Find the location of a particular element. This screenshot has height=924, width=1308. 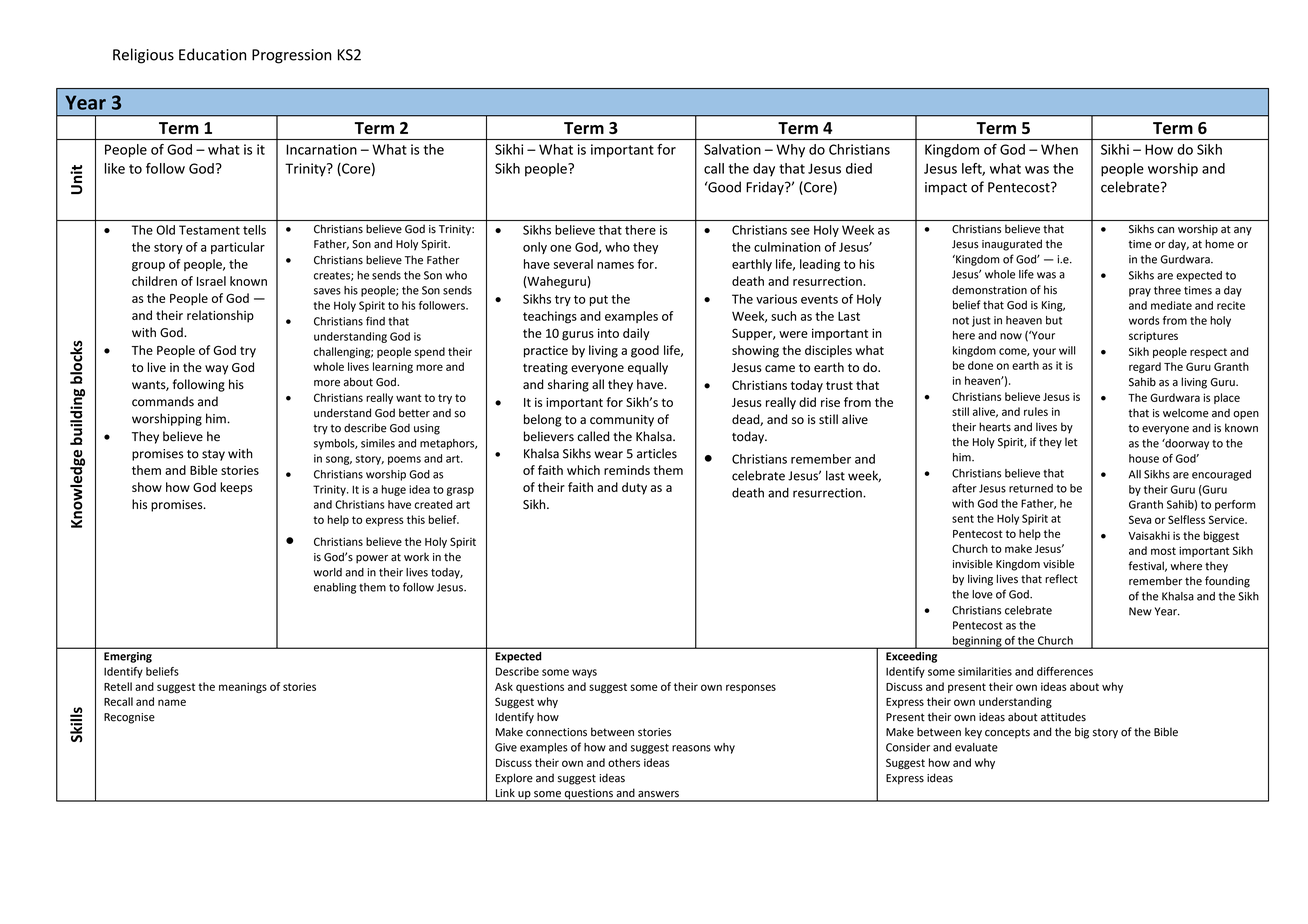

rules is located at coordinates (1036, 411).
